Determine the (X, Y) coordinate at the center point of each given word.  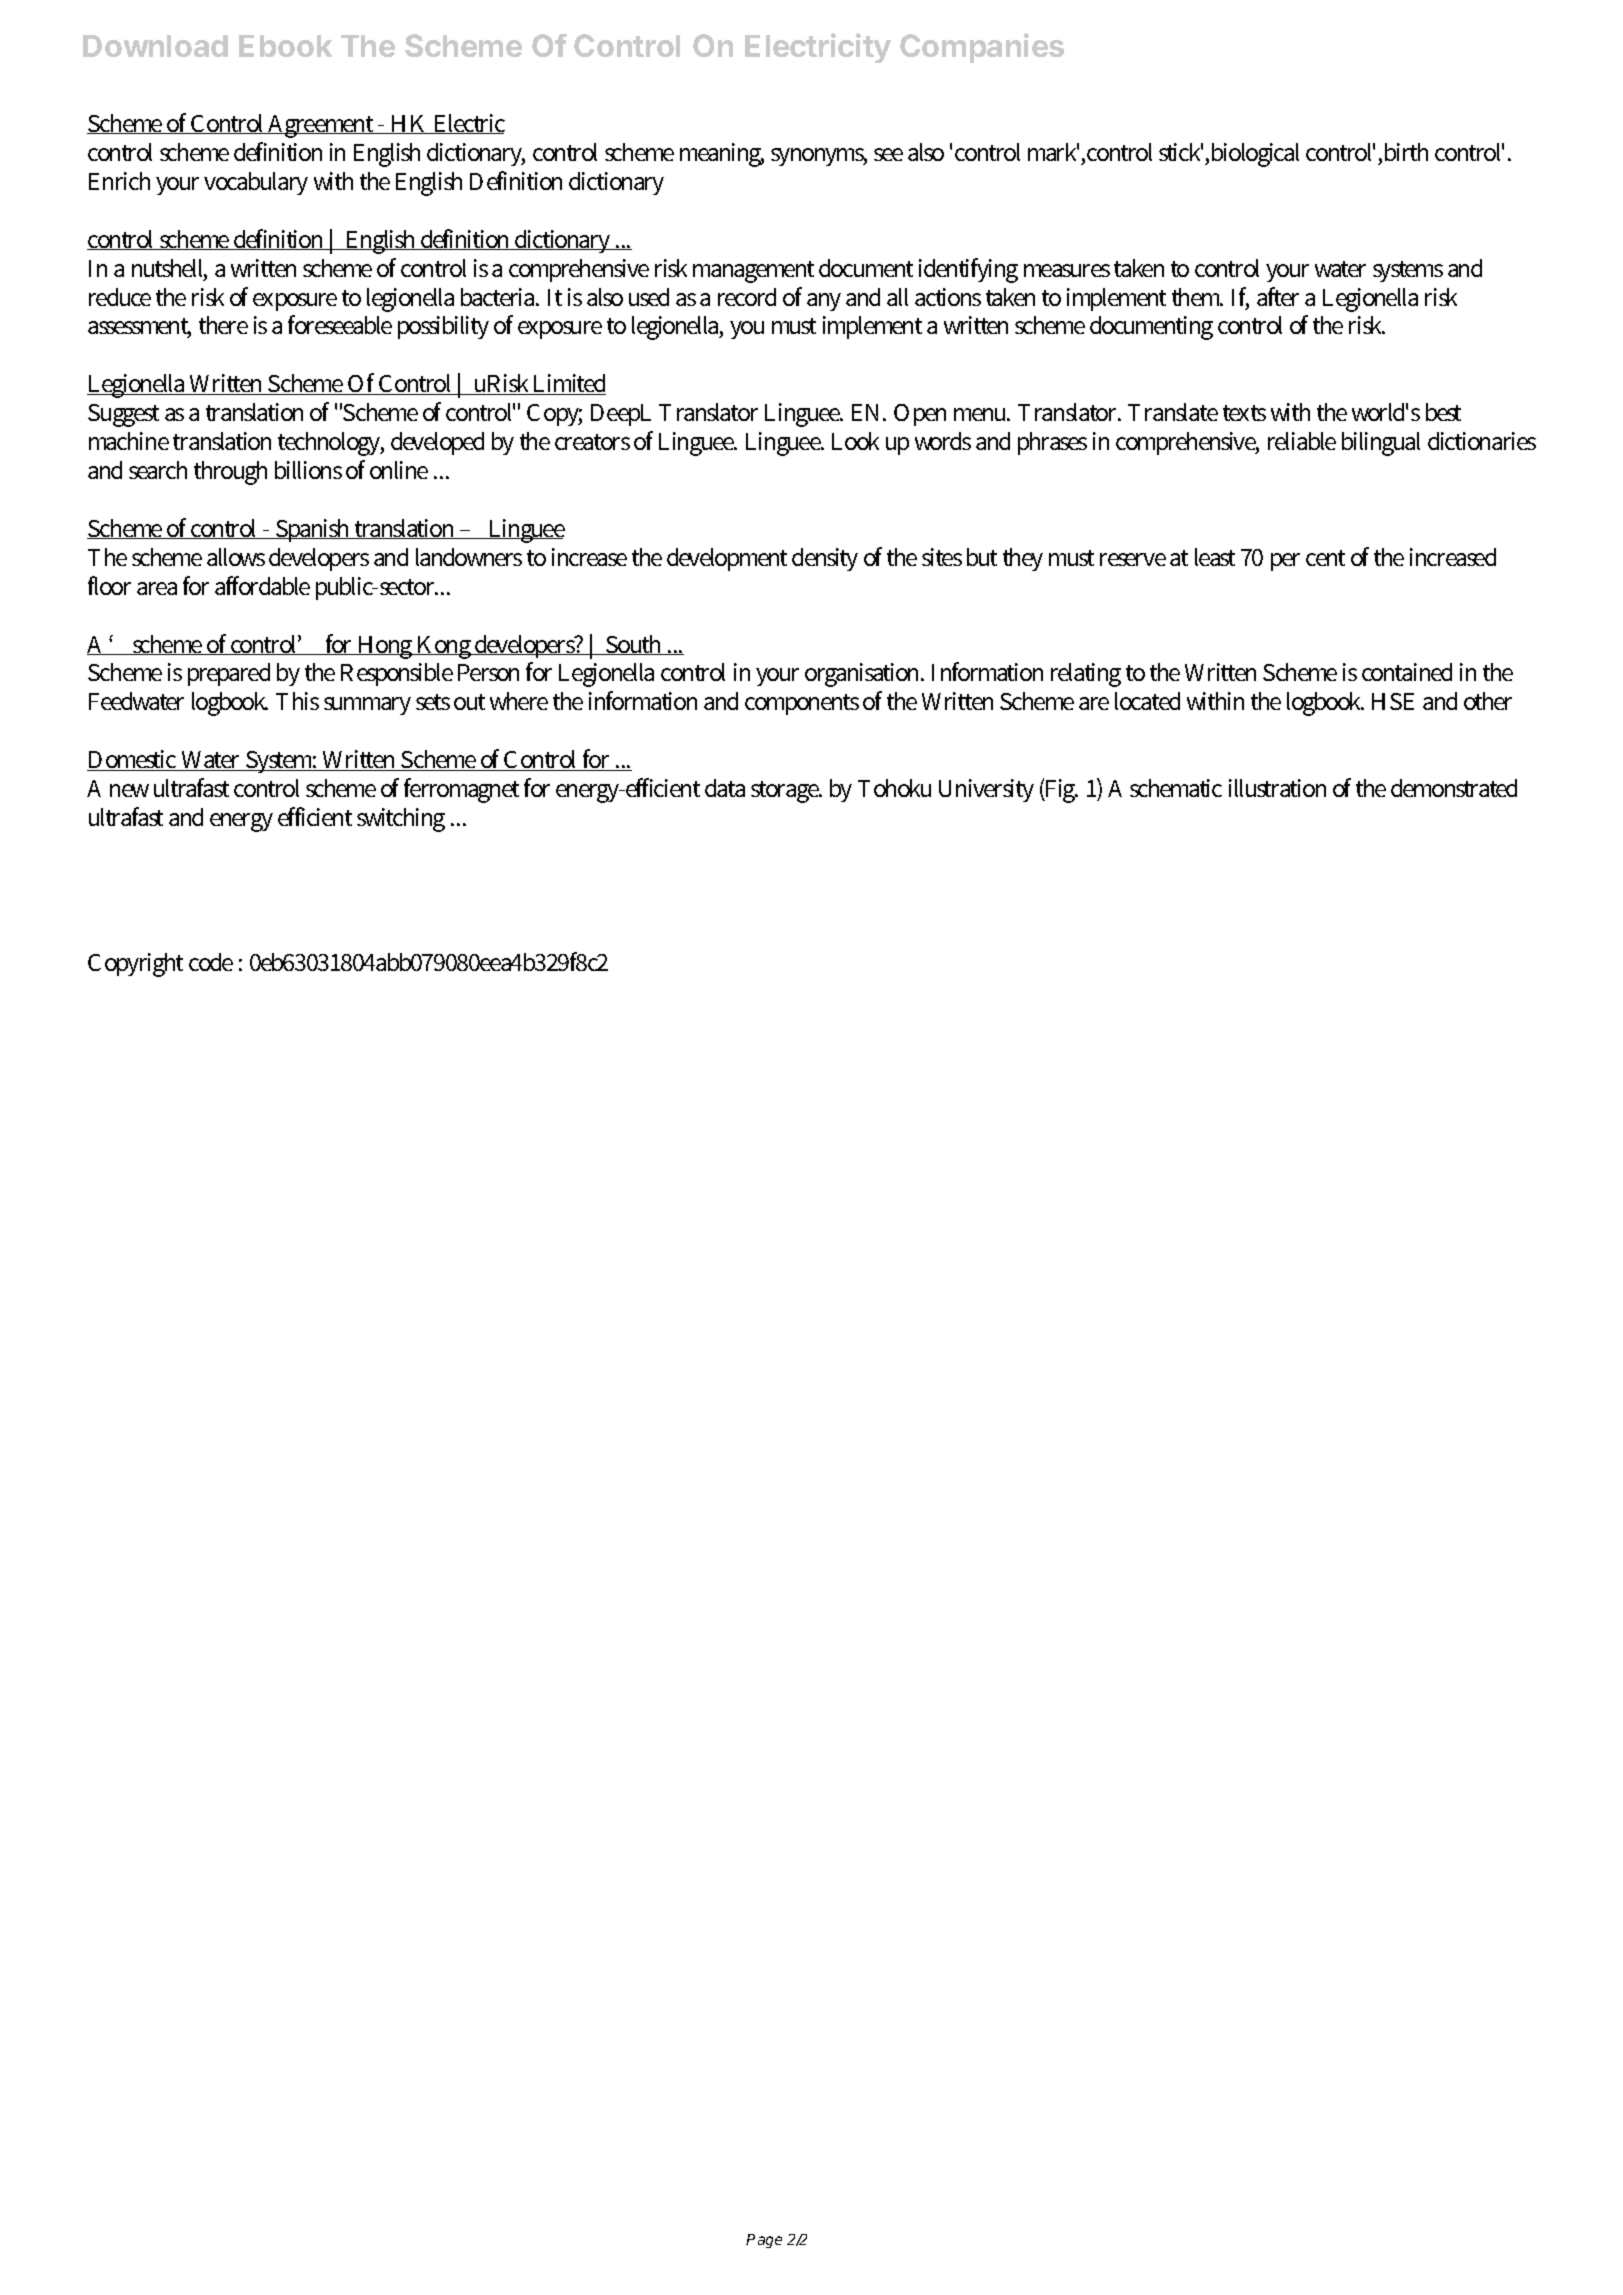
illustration (1277, 788)
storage (786, 792)
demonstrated (1454, 788)
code (211, 962)
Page (764, 2241)
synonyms (819, 157)
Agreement (322, 126)
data (725, 788)
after (1278, 296)
